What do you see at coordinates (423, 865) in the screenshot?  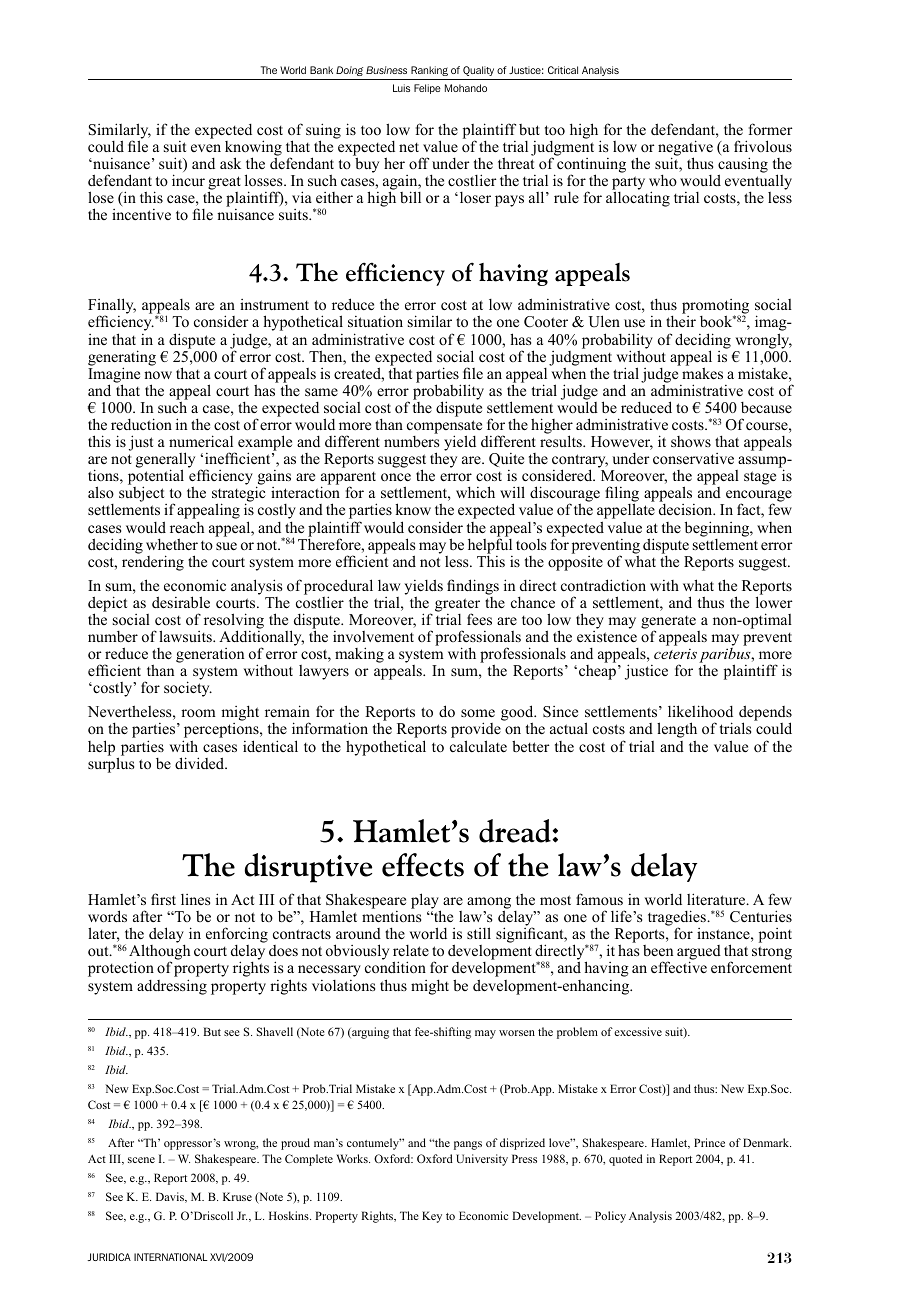 I see `effects` at bounding box center [423, 865].
